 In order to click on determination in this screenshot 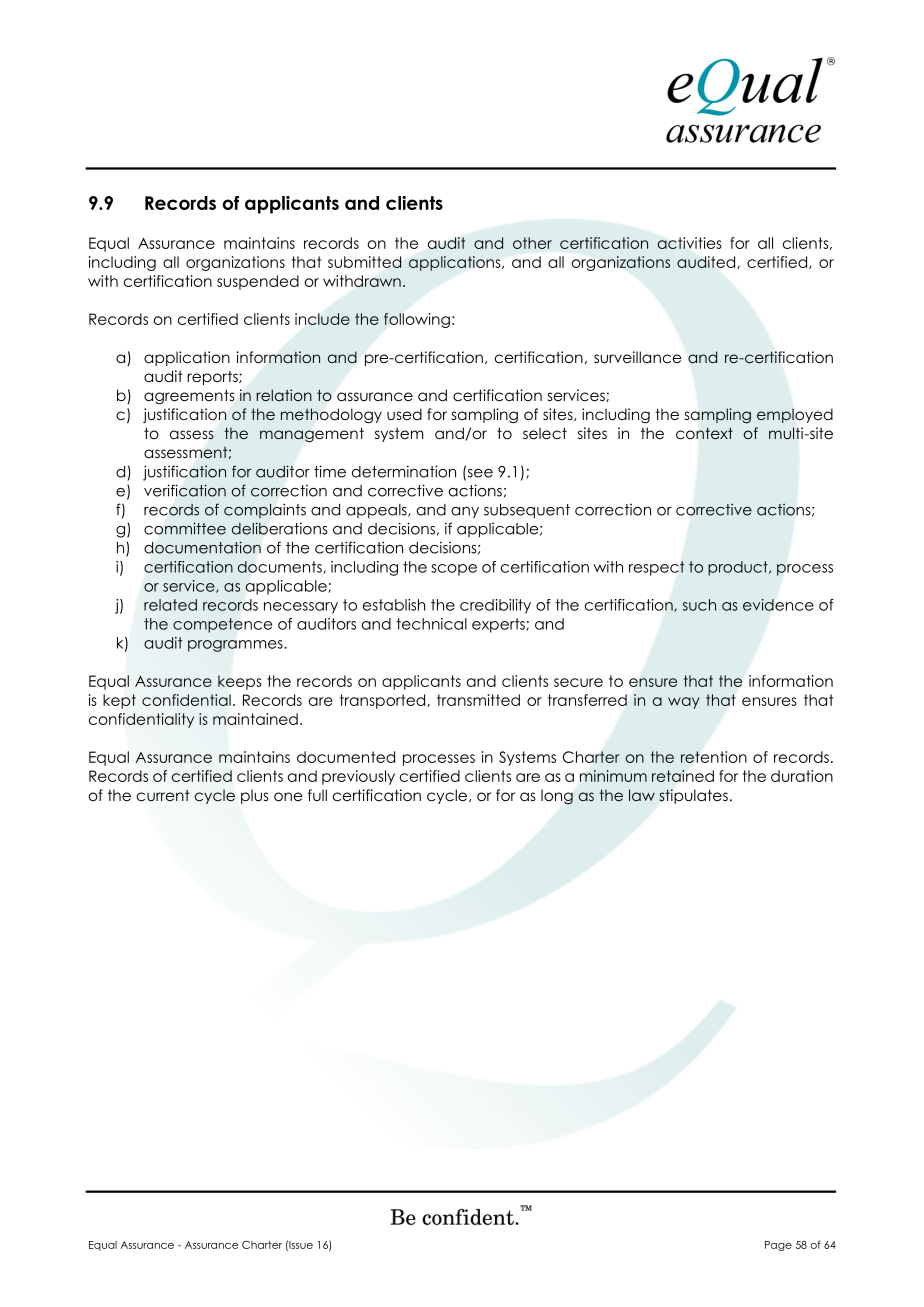, I will do `click(404, 471)`.
